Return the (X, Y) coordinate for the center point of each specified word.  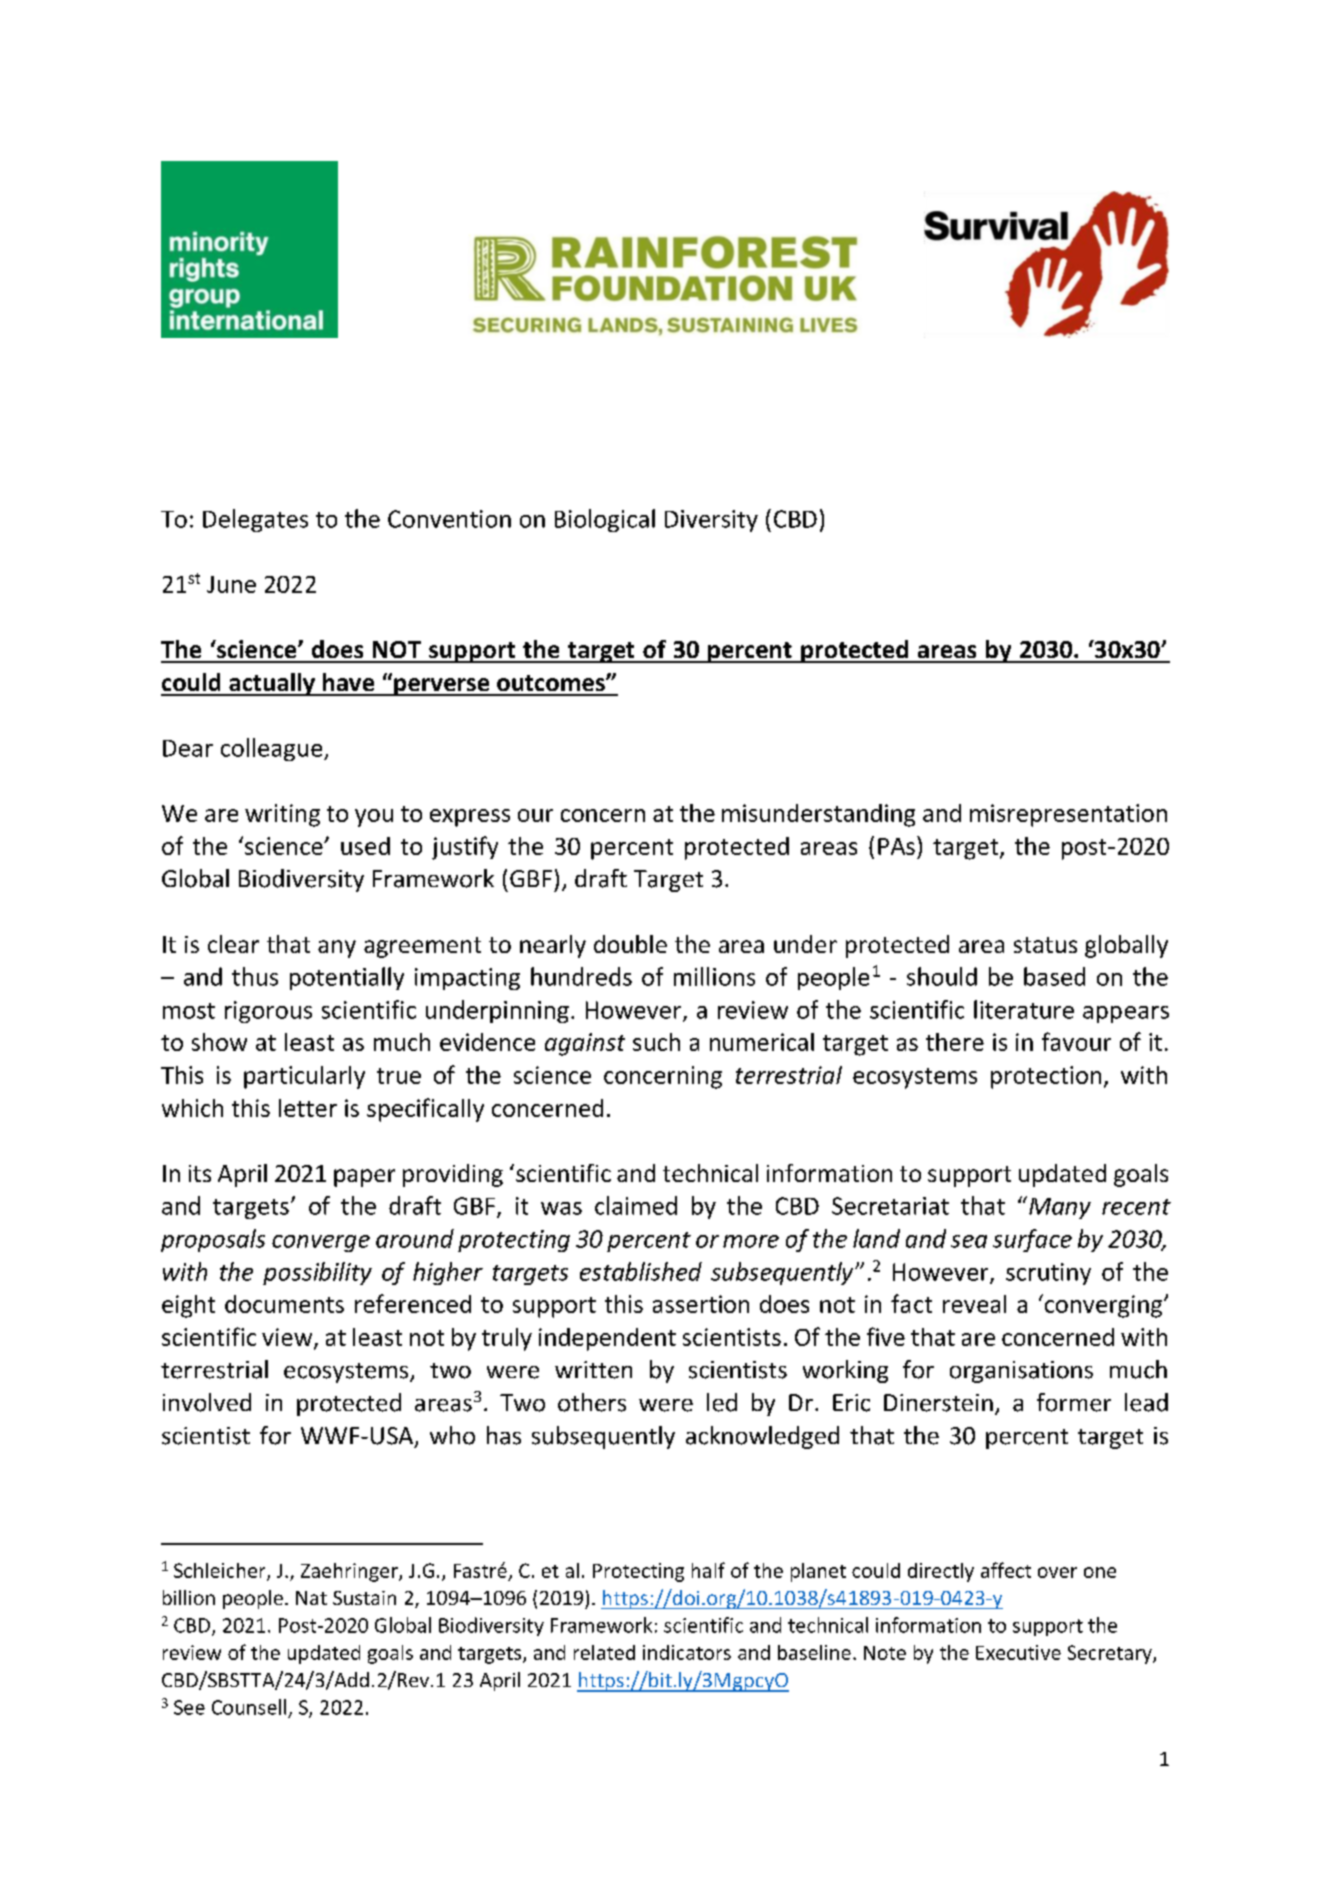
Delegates (255, 520)
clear (233, 944)
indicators (687, 1652)
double (630, 944)
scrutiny (1048, 1274)
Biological (605, 520)
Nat (311, 1598)
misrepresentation (1068, 815)
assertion (701, 1304)
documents (284, 1304)
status (1045, 945)
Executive (1018, 1652)
